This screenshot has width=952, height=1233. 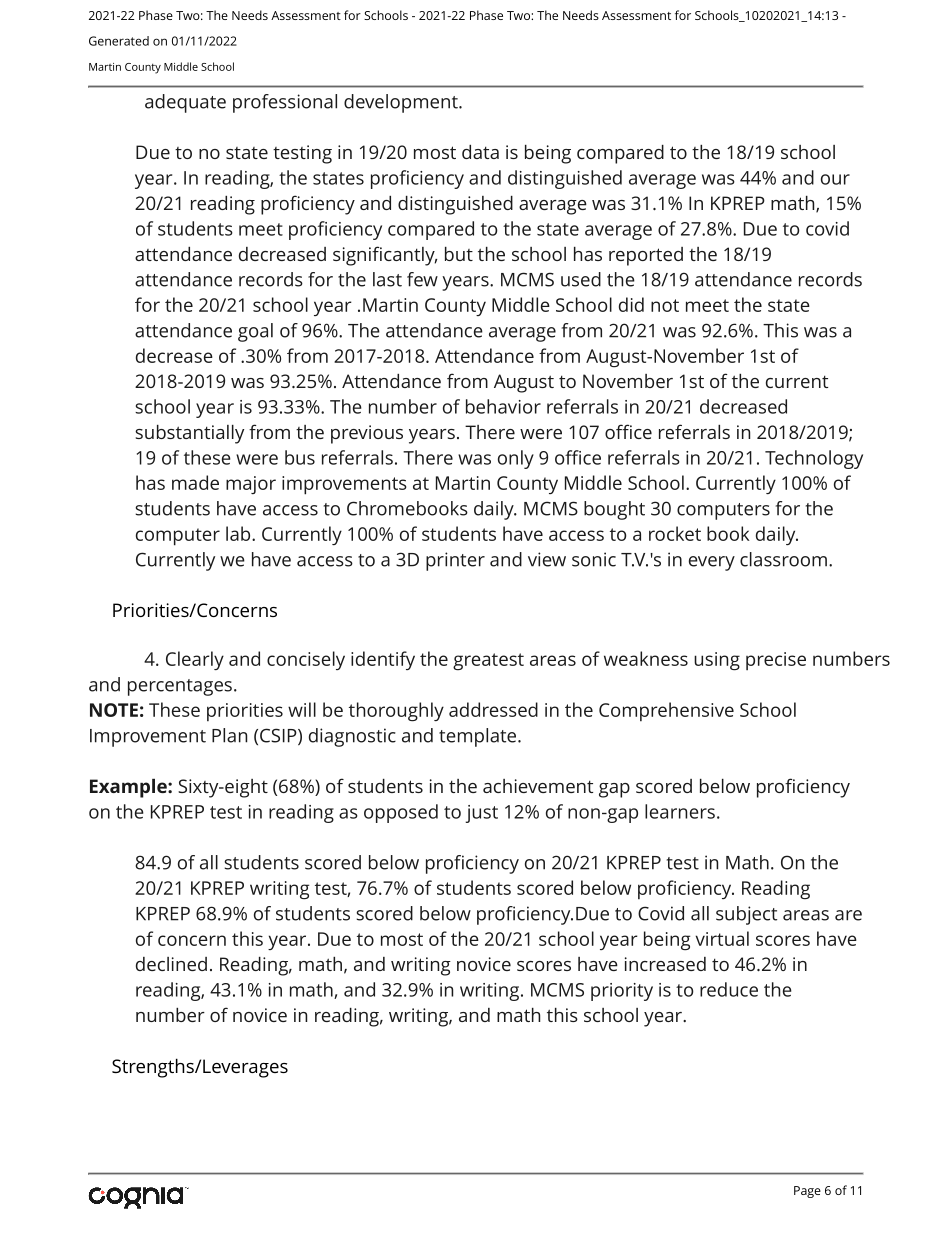 What do you see at coordinates (482, 814) in the screenshot?
I see `just` at bounding box center [482, 814].
